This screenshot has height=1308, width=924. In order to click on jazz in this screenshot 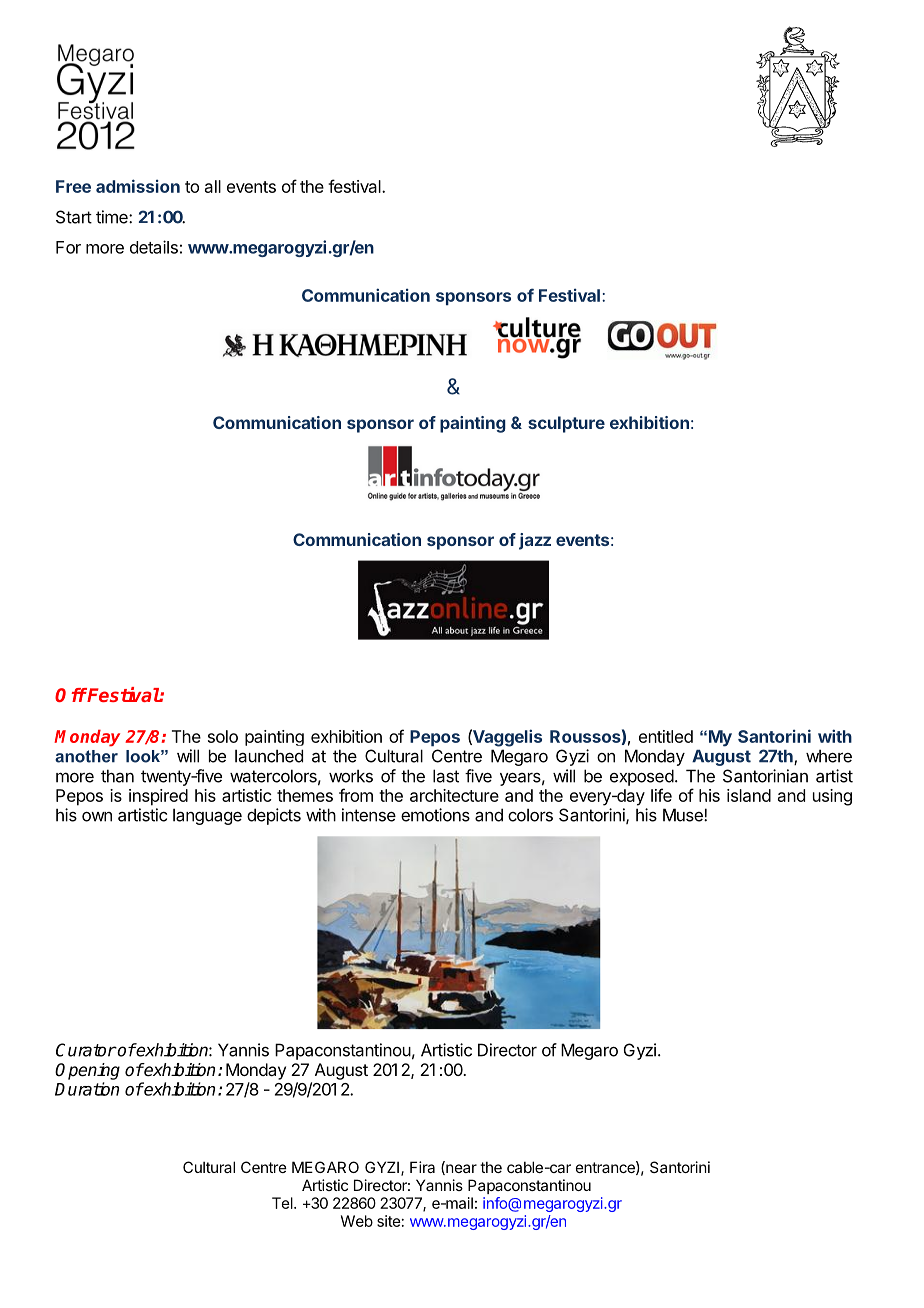, I will do `click(535, 541)`.
